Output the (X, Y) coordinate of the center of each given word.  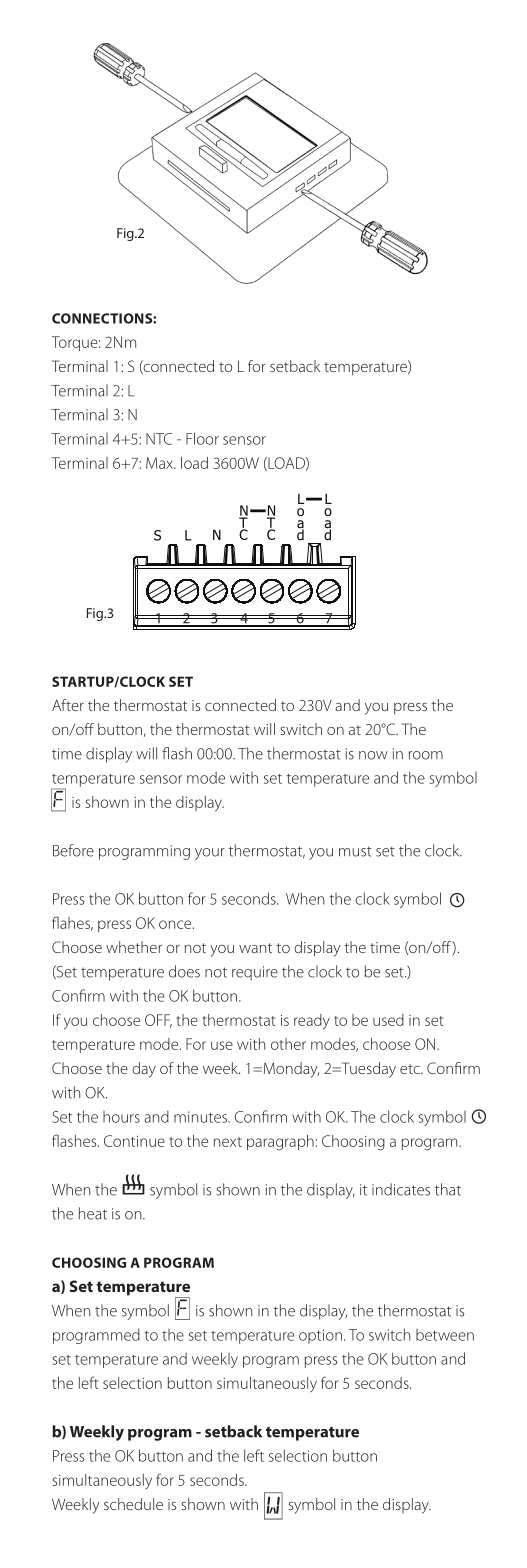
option (320, 1336)
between (445, 1335)
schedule (133, 1504)
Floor (202, 438)
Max (160, 463)
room (426, 755)
